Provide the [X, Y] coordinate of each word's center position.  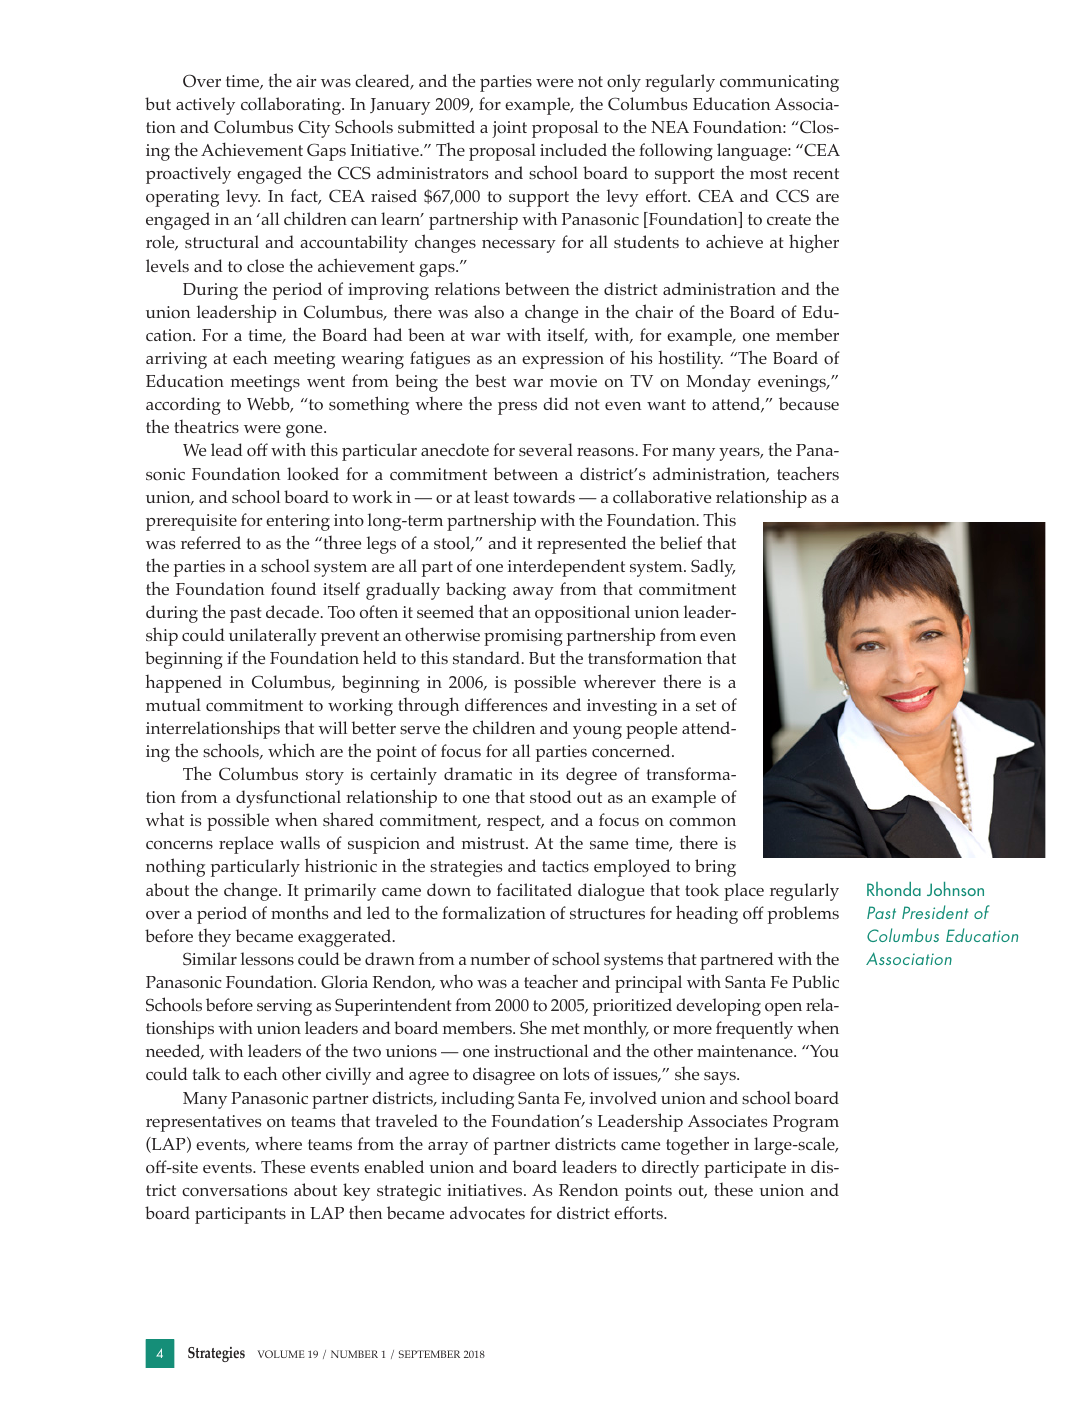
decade [294, 611]
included [573, 149]
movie [573, 381]
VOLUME [281, 1354]
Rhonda [894, 889]
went [326, 381]
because [809, 403]
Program [806, 1123]
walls [300, 842]
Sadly [713, 568]
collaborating [292, 106]
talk [207, 1073]
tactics [565, 866]
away [533, 593]
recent [816, 173]
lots [576, 1073]
